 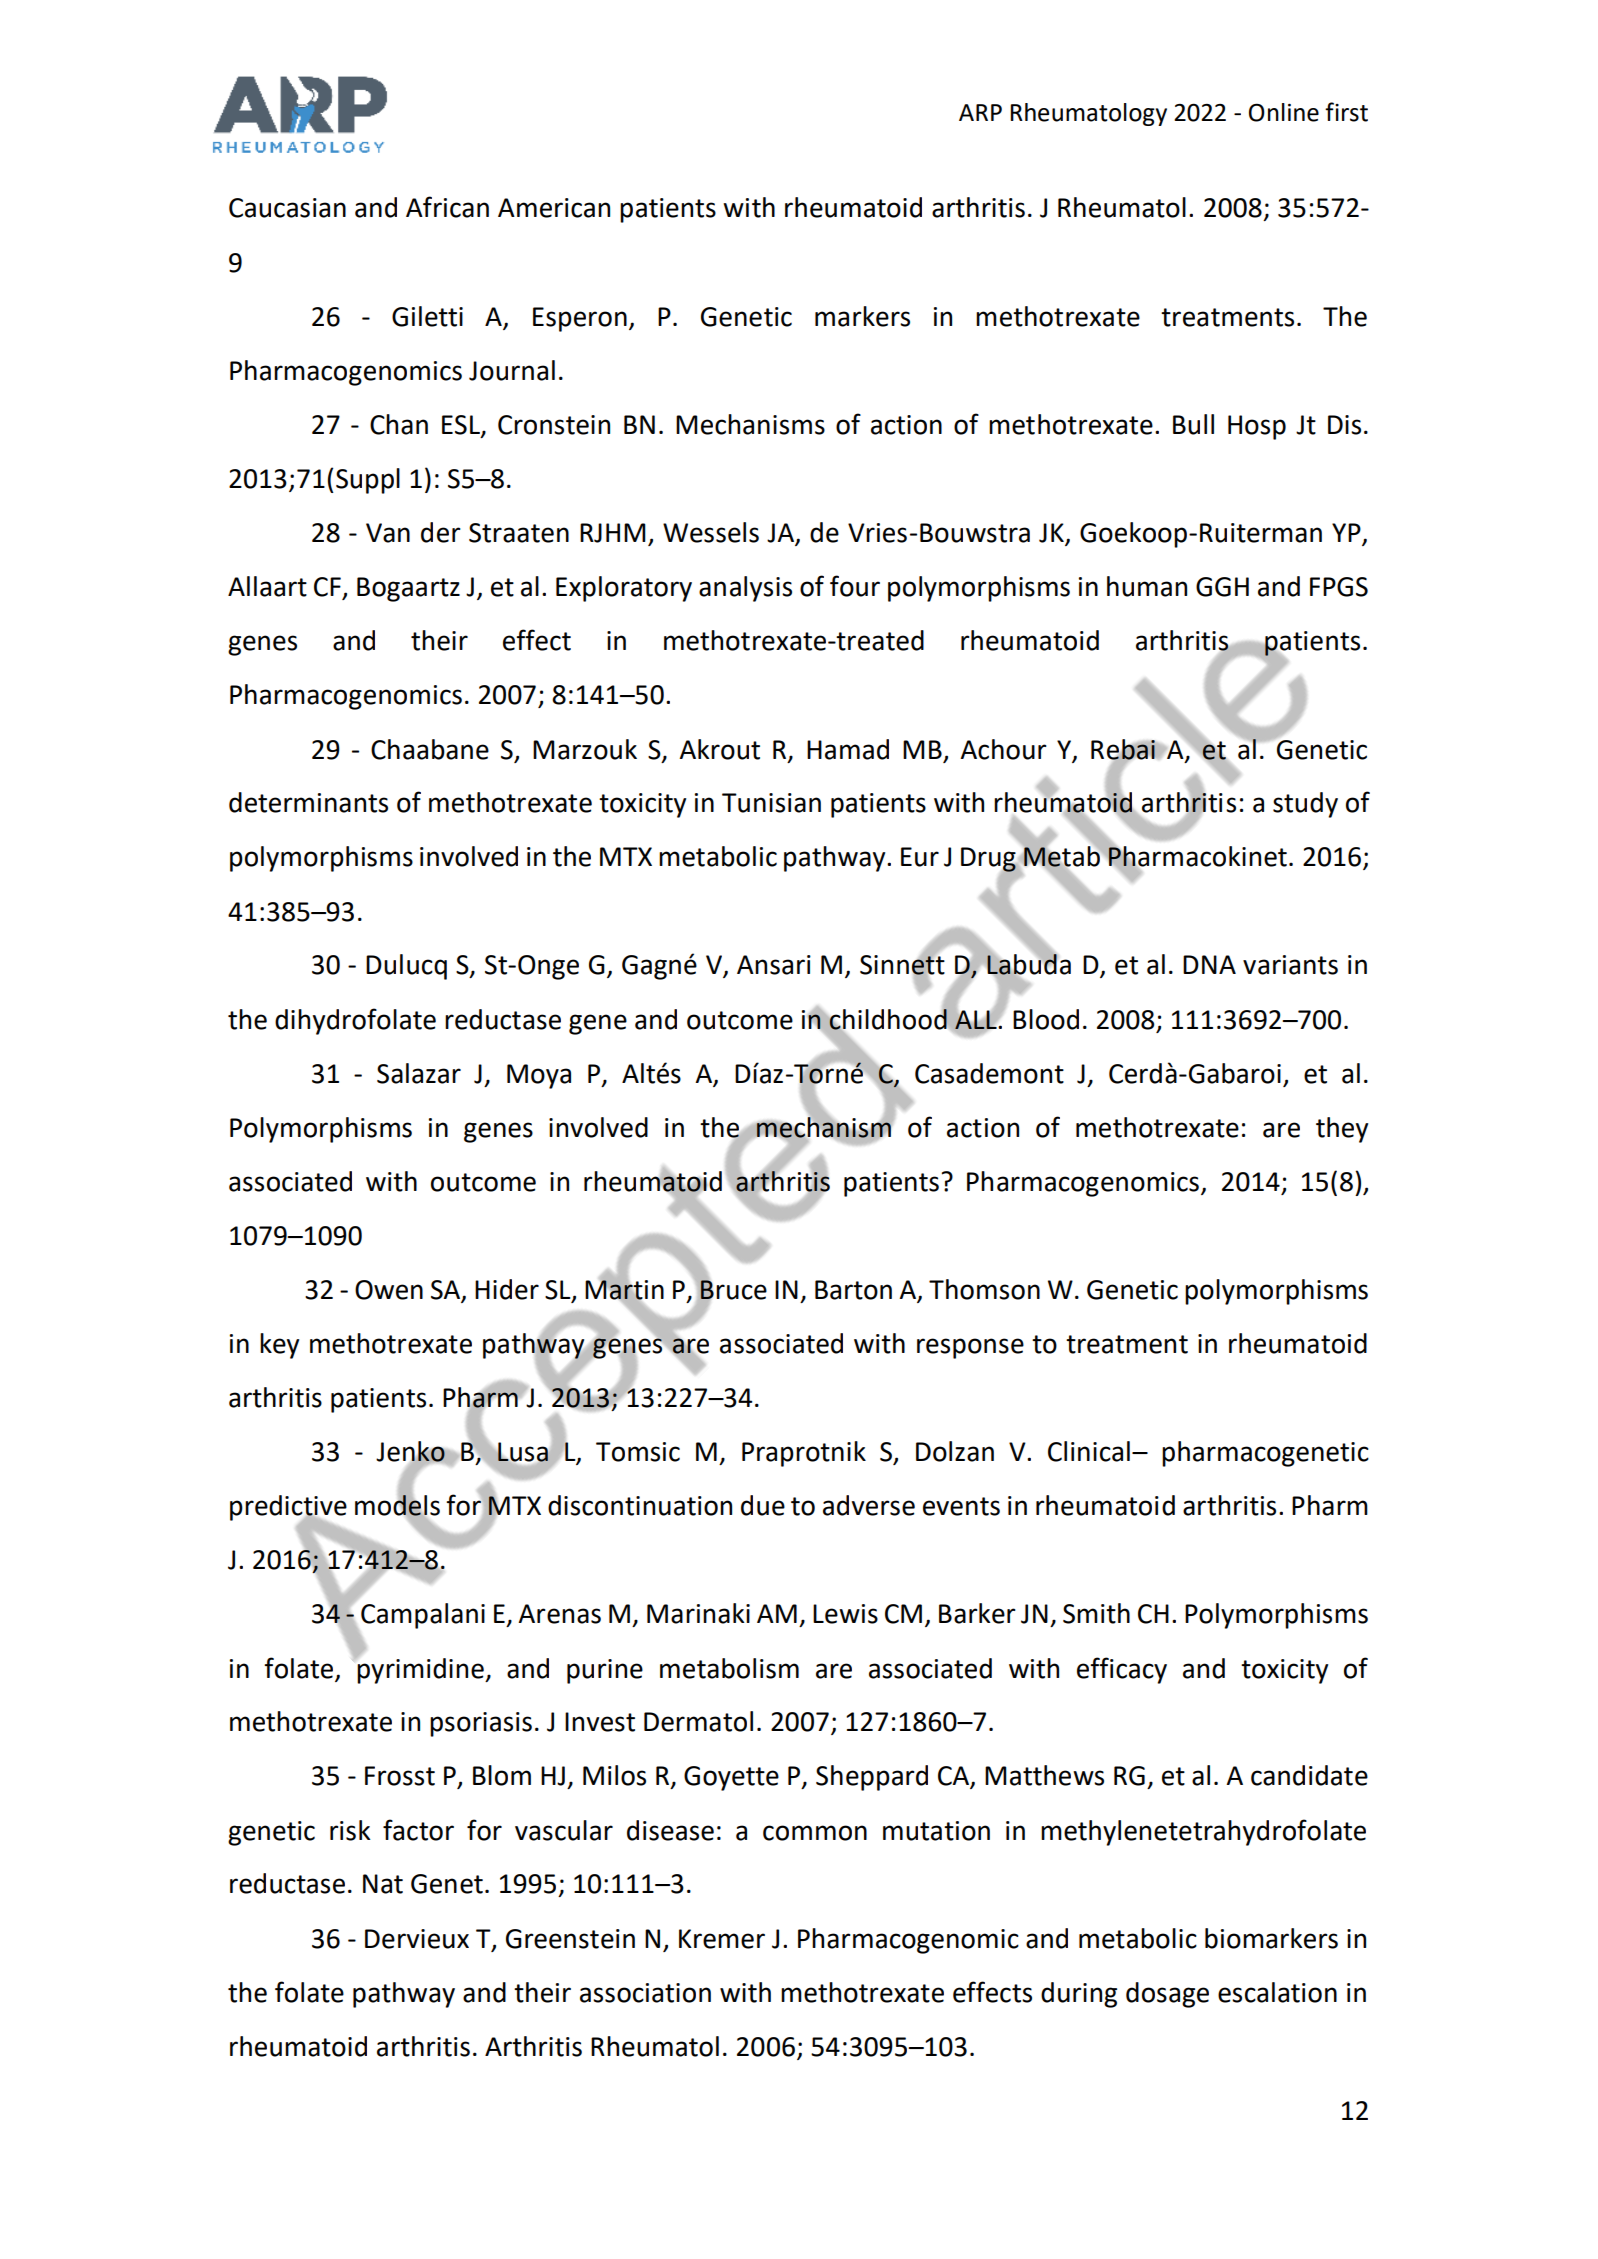 What do you see at coordinates (1147, 586) in the screenshot?
I see `human` at bounding box center [1147, 586].
